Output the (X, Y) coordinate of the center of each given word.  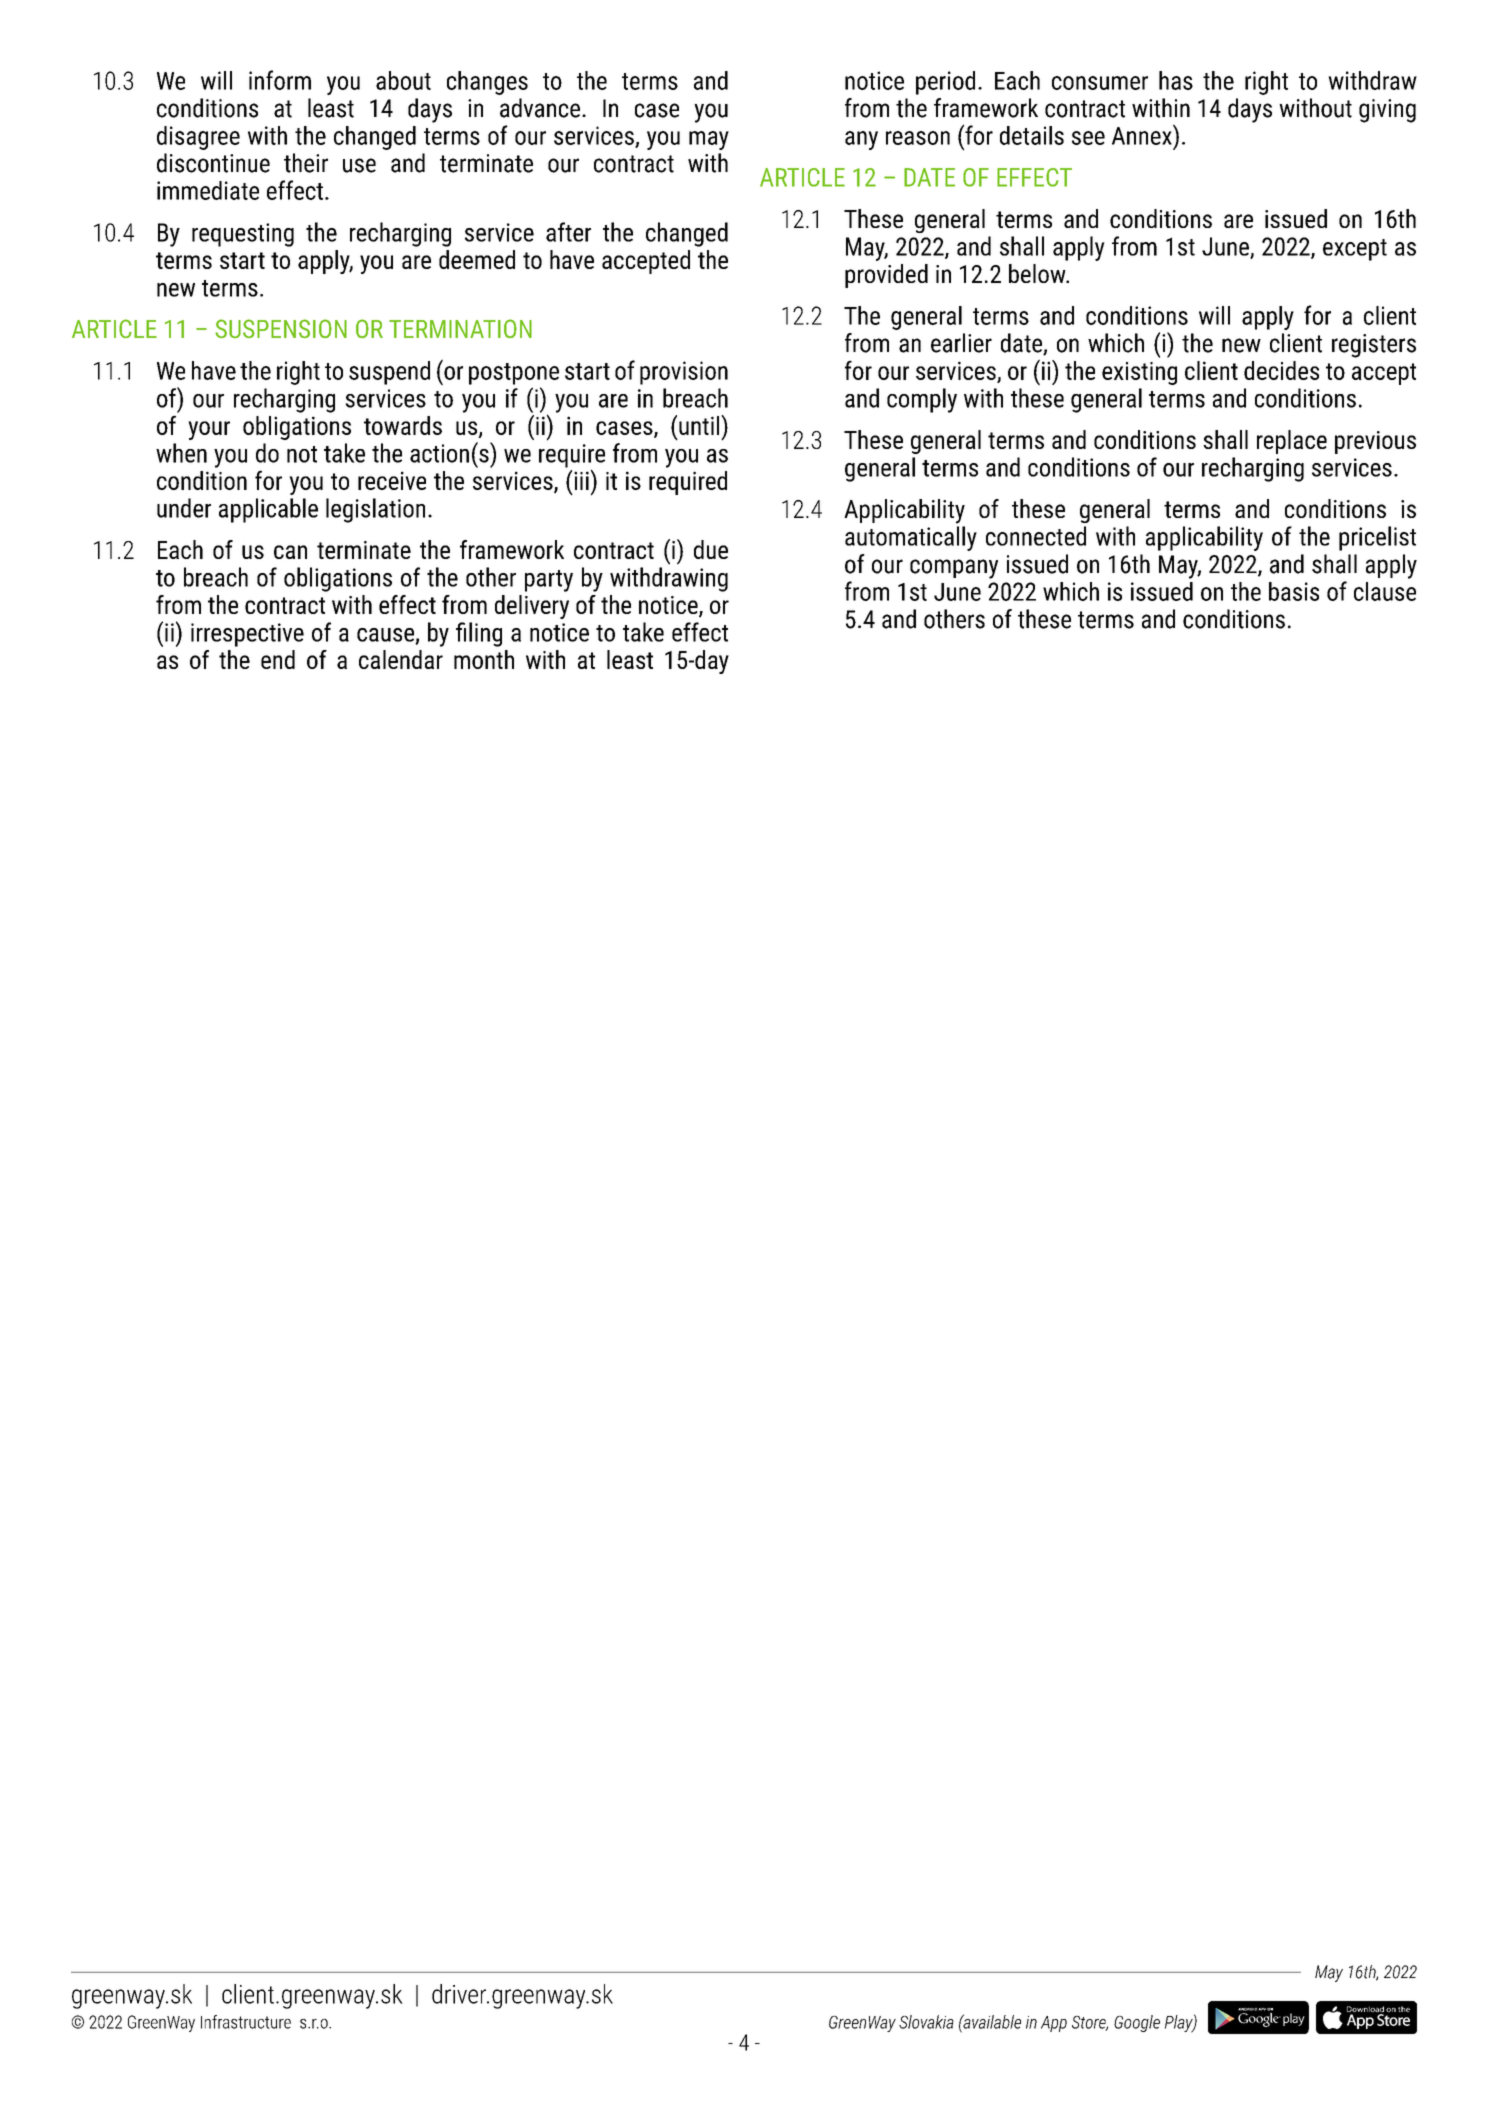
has (1176, 80)
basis (1294, 591)
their (306, 163)
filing (479, 634)
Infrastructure (246, 2022)
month (484, 659)
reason (918, 138)
